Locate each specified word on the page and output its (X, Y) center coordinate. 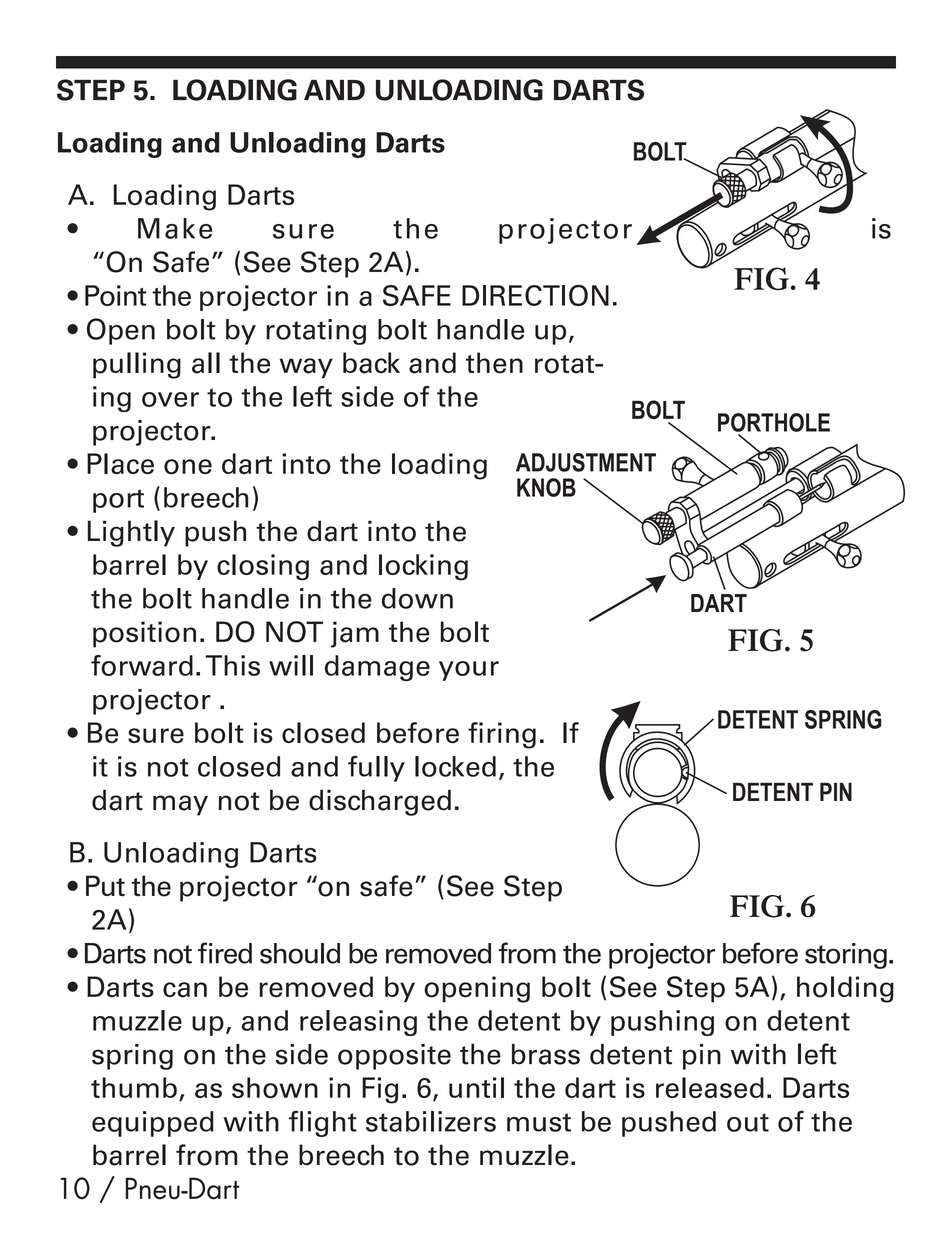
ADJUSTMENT (586, 462)
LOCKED (455, 766)
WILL (291, 665)
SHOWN (275, 1088)
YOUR (469, 671)
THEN (494, 363)
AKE (188, 228)
